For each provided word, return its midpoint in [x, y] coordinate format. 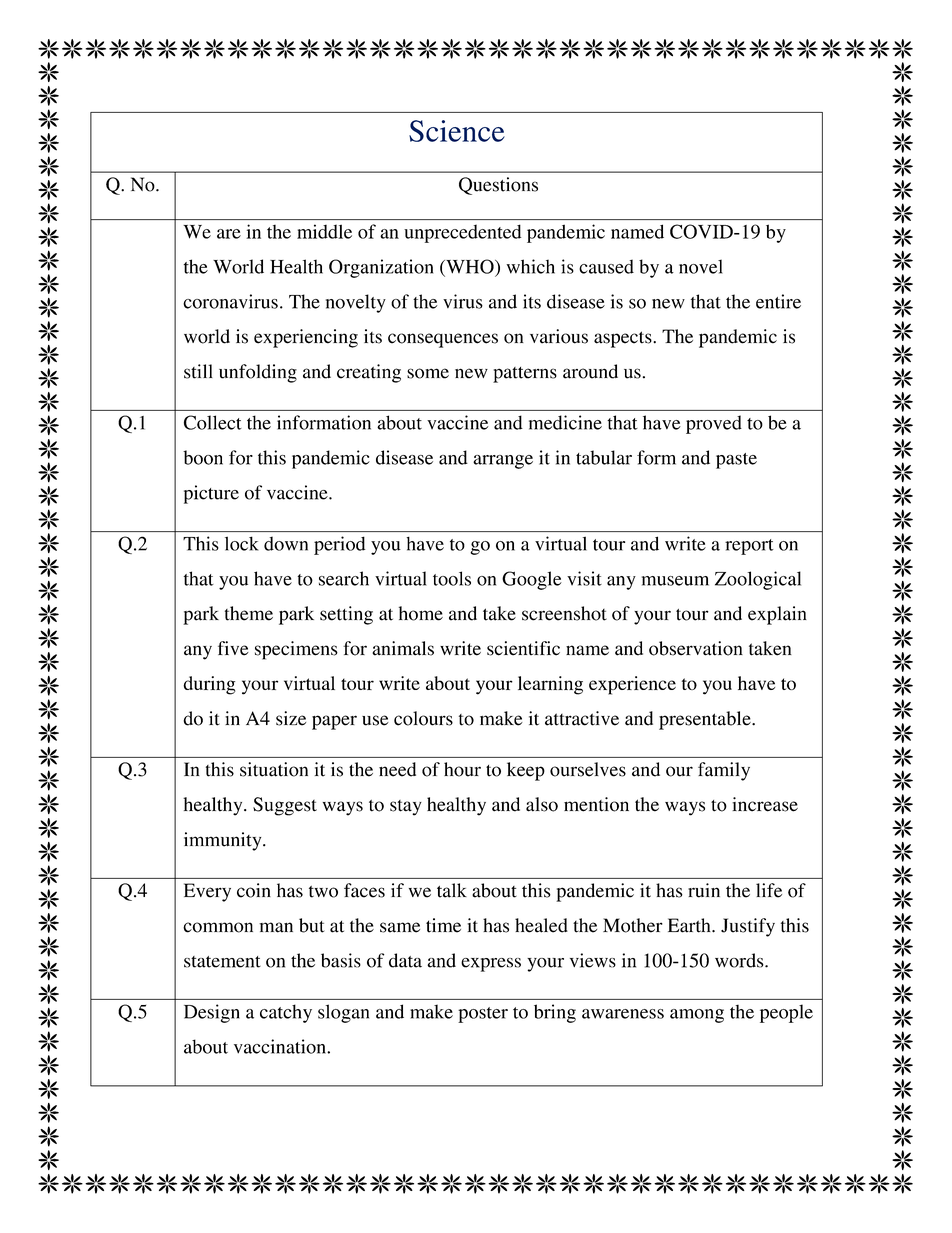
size [291, 718]
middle [324, 231]
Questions [498, 186]
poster [483, 1015]
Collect [213, 422]
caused [606, 266]
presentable [706, 720]
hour [462, 769]
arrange [503, 462]
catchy [286, 1013]
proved [714, 424]
